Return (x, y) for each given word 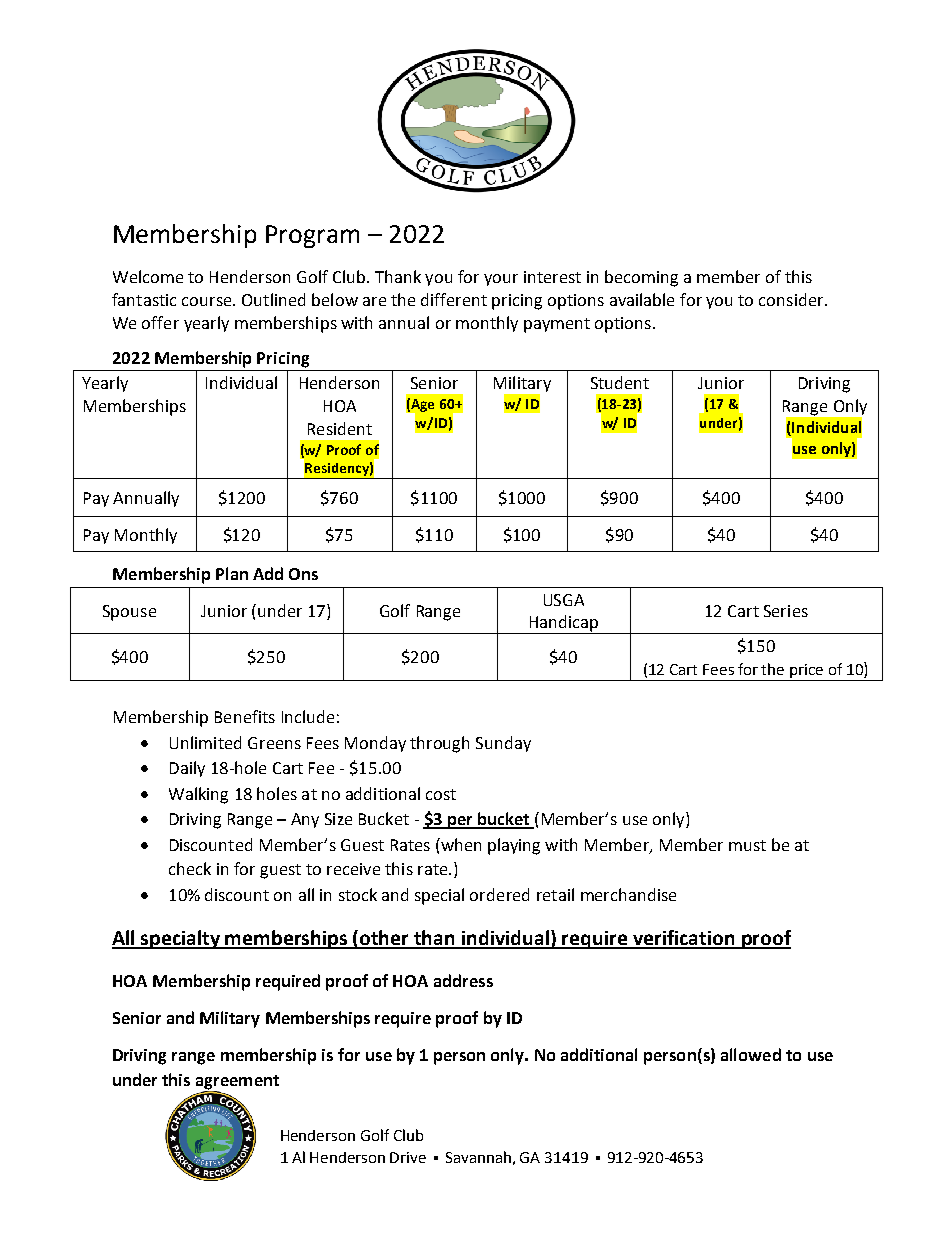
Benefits (245, 716)
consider (792, 299)
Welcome (148, 276)
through (439, 744)
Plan (232, 573)
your (501, 280)
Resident (340, 428)
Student (620, 382)
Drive (408, 1157)
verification (684, 939)
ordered (499, 894)
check (190, 868)
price (806, 671)
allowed (751, 1054)
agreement (237, 1083)
